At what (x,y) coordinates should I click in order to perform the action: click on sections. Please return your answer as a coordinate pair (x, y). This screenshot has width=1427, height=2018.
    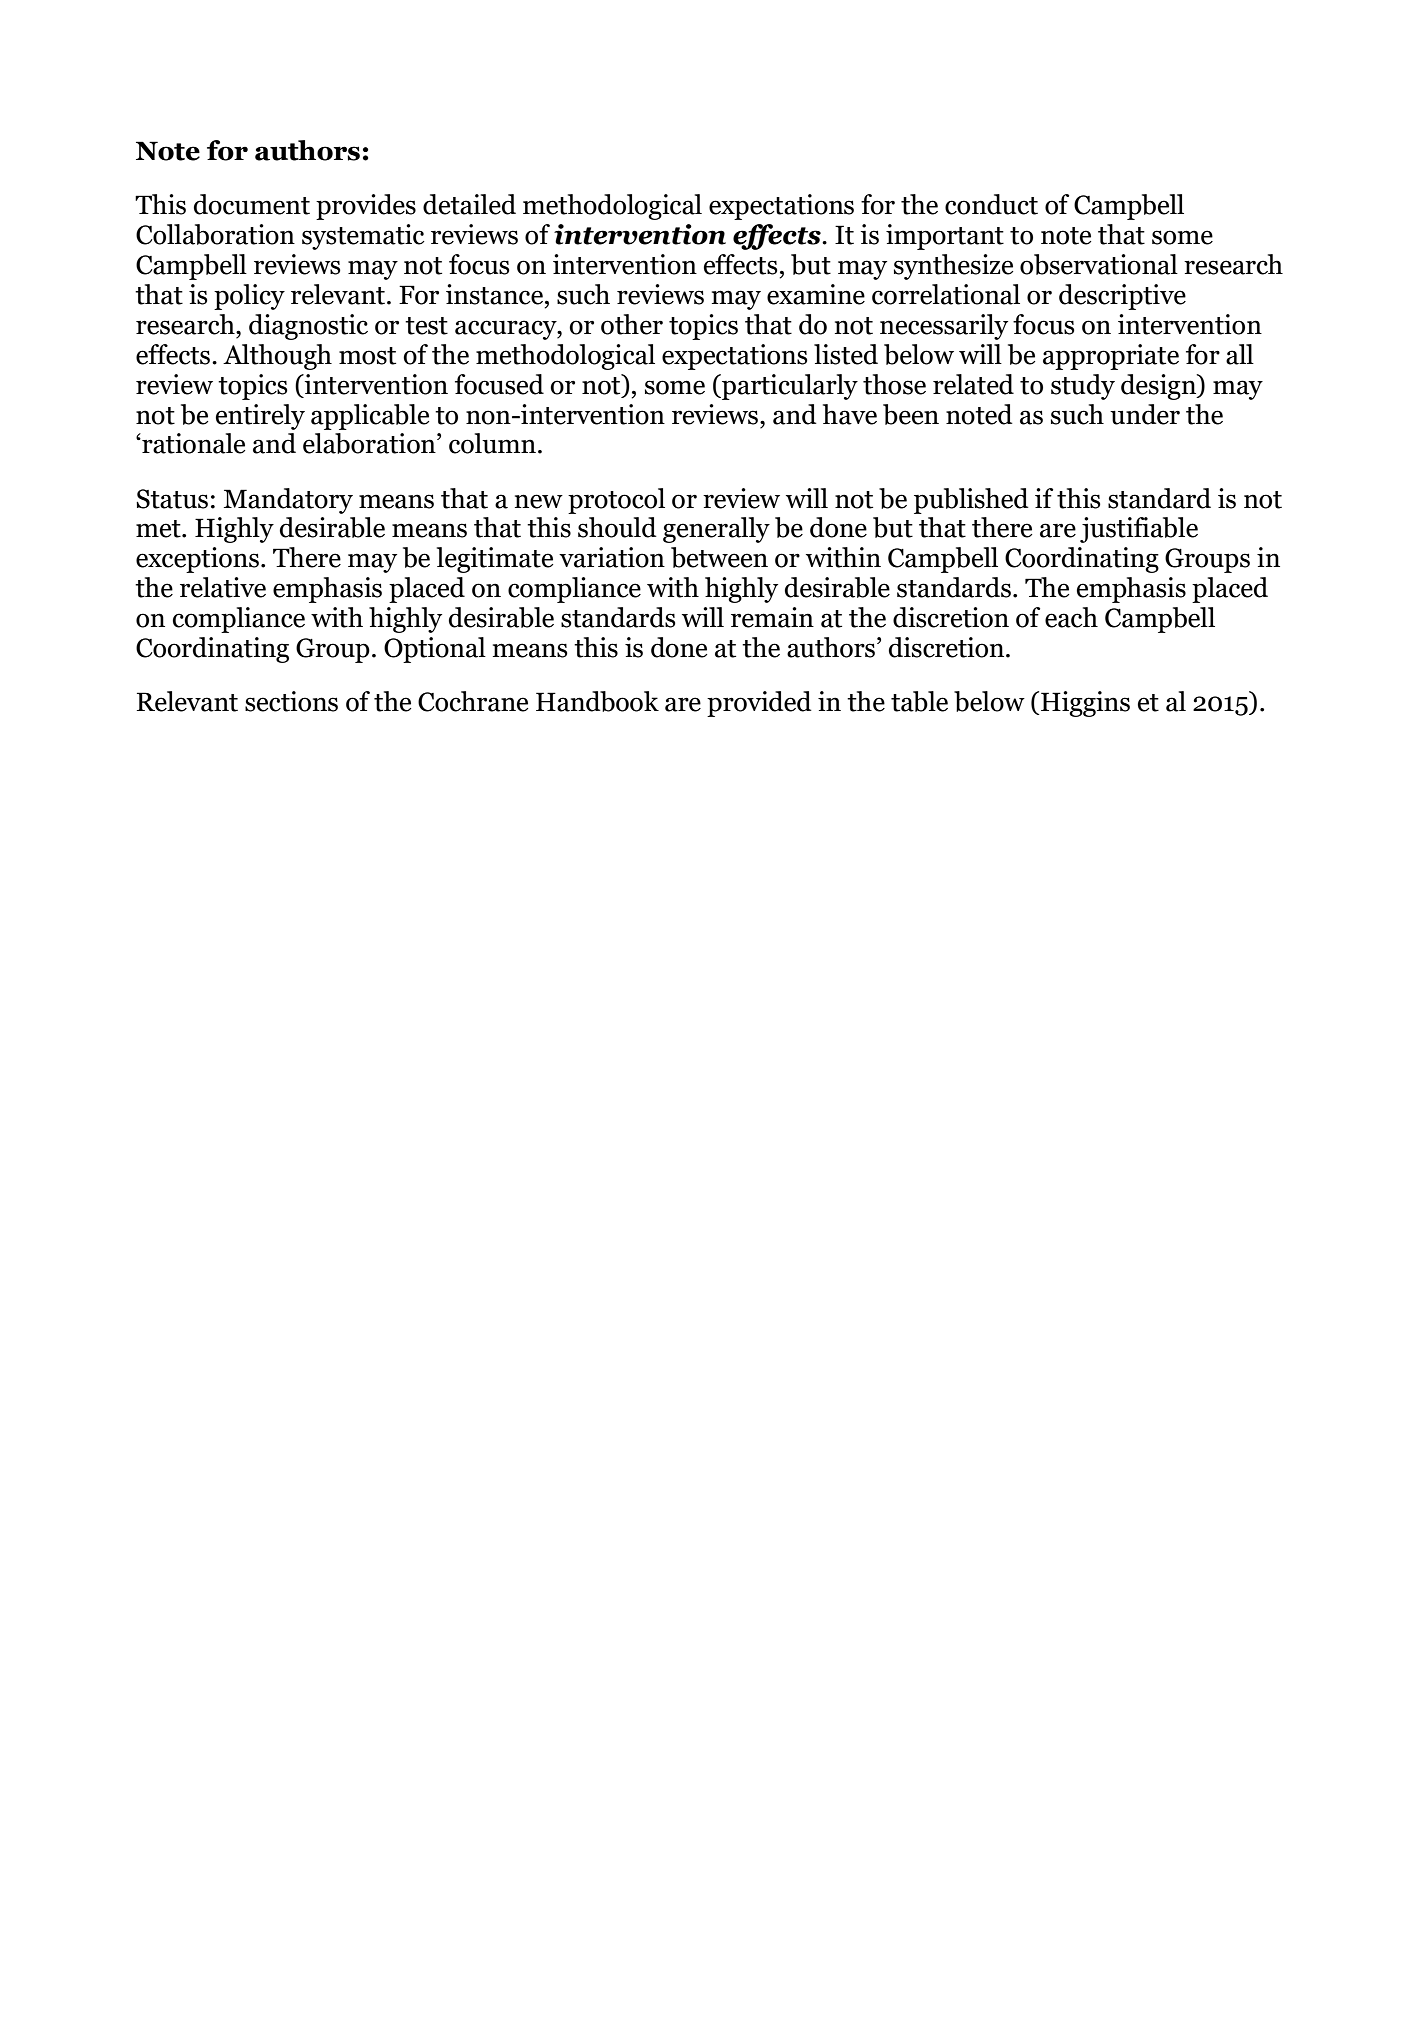
    Looking at the image, I should click on (291, 701).
